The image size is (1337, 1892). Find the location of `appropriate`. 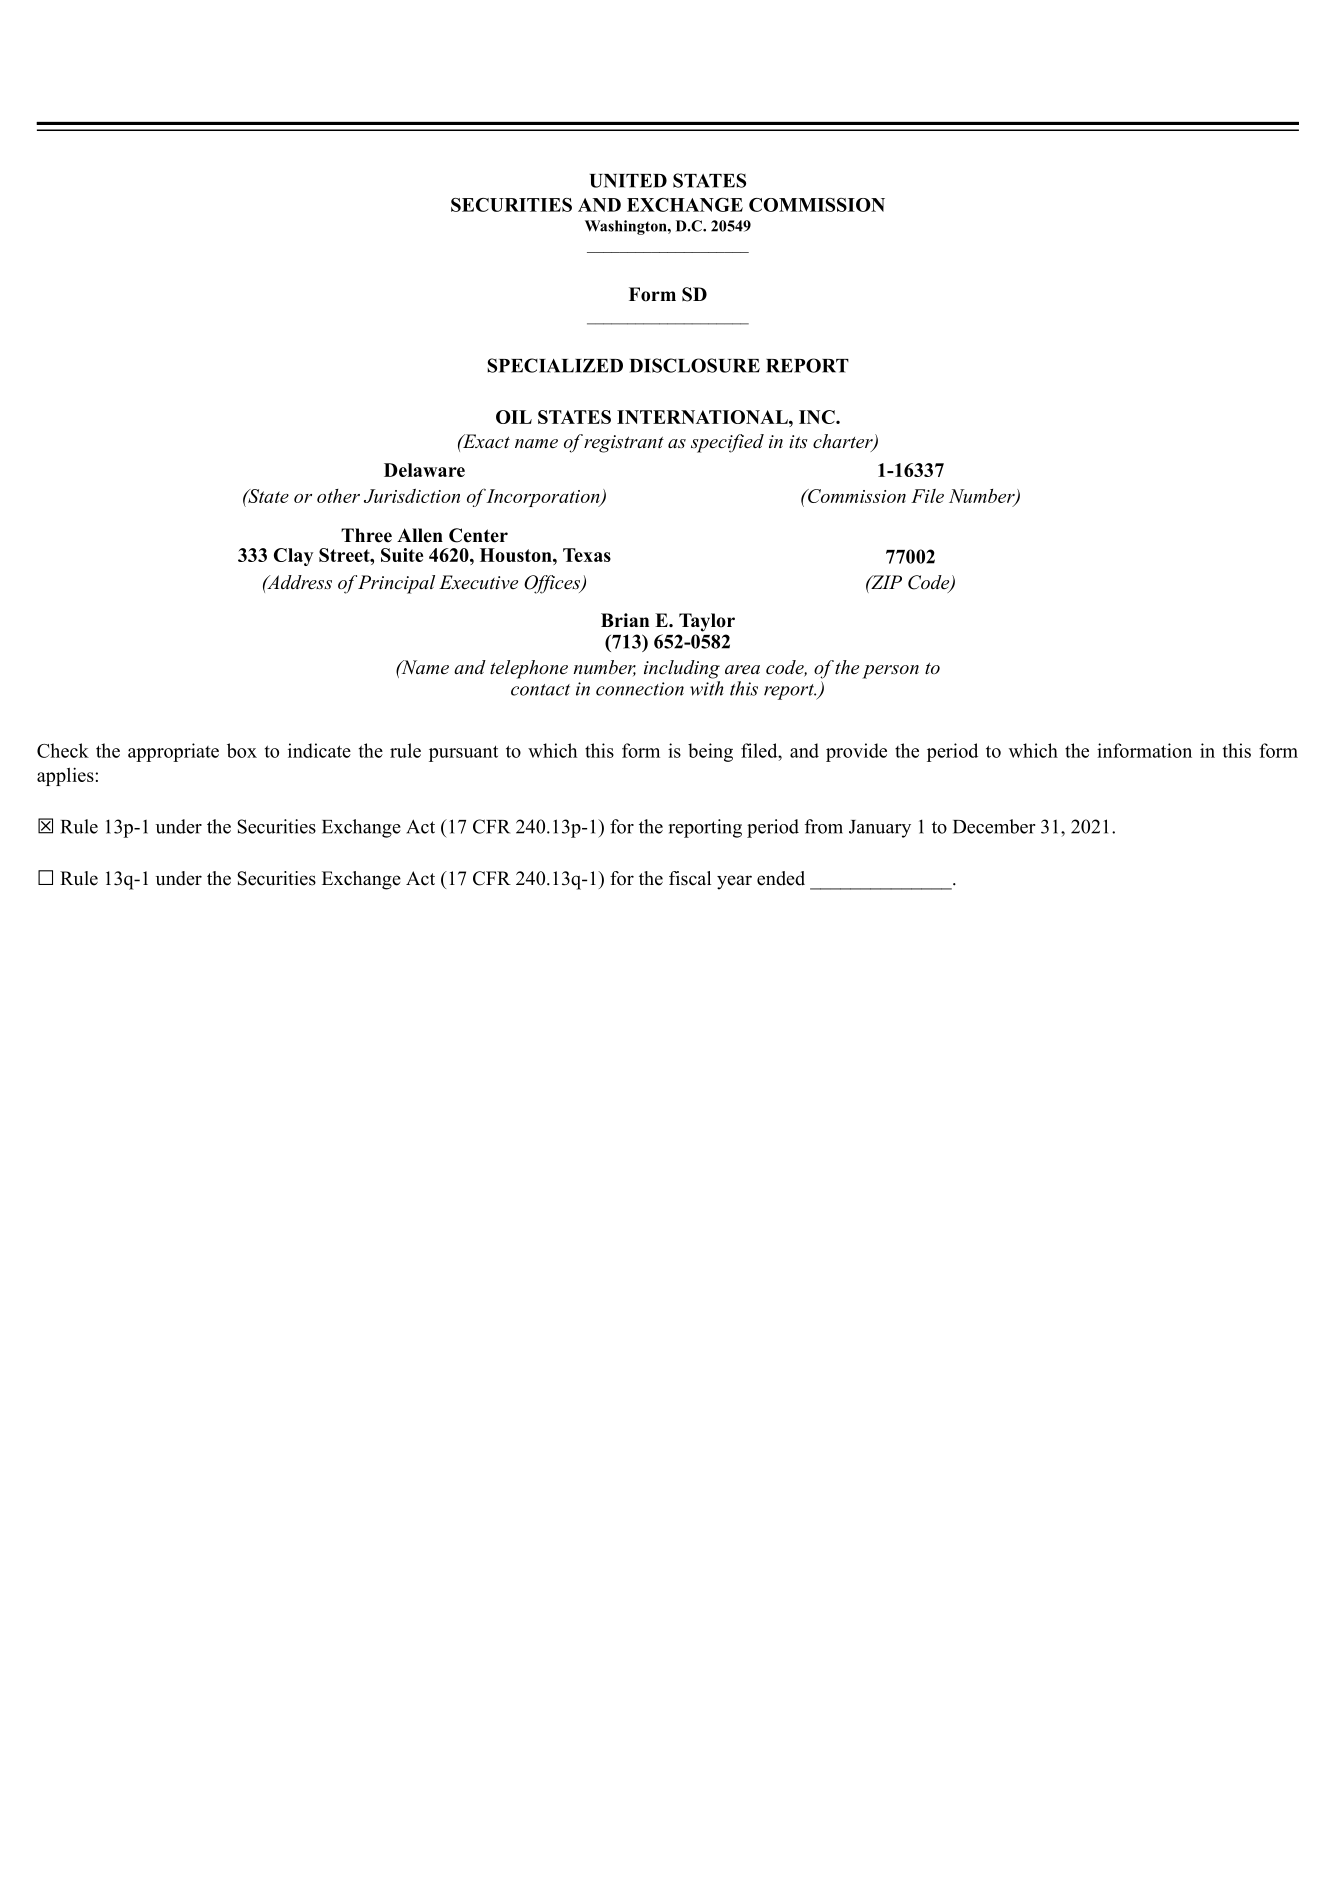

appropriate is located at coordinates (173, 752).
